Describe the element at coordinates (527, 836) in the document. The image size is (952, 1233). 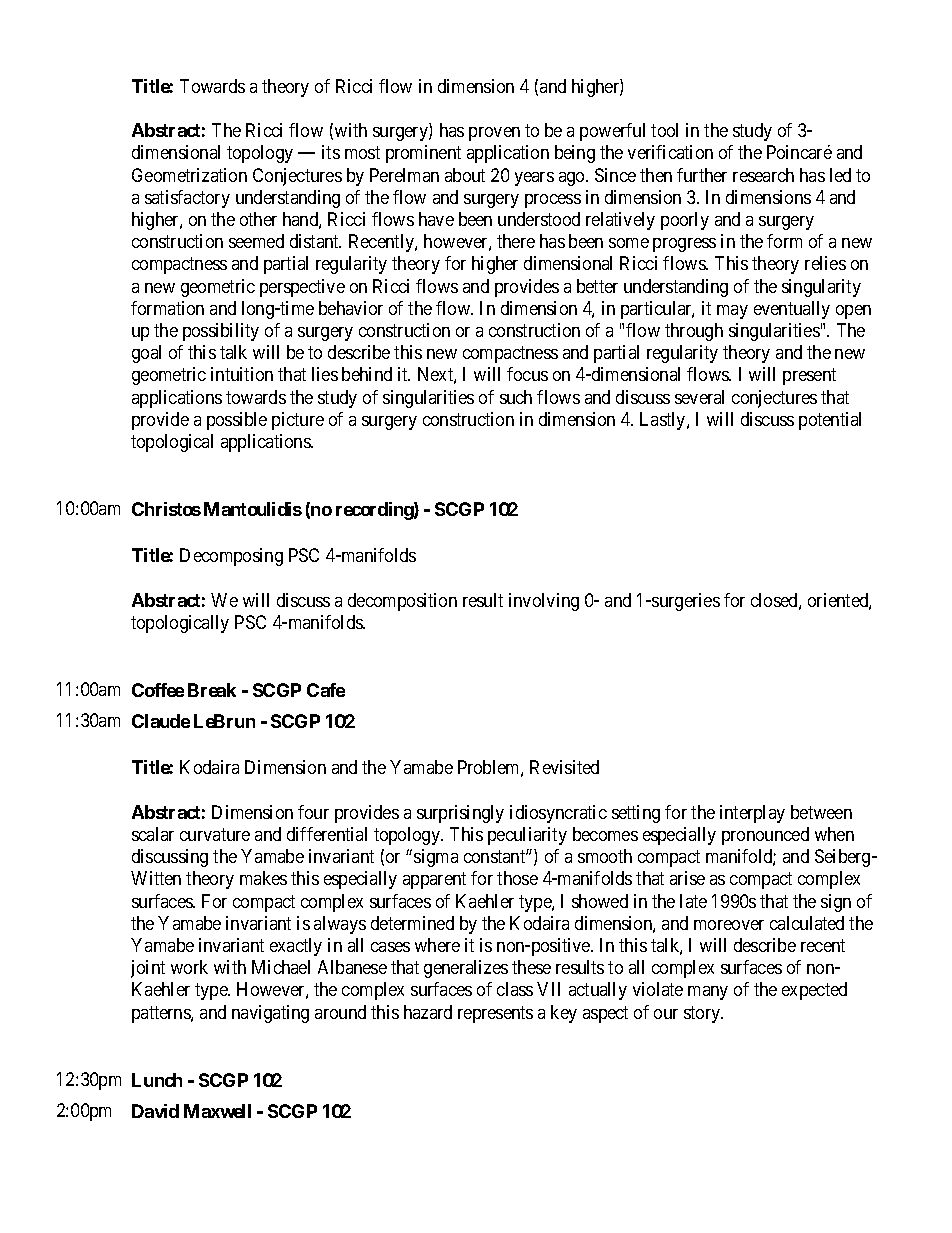
I see `peculiarity` at that location.
